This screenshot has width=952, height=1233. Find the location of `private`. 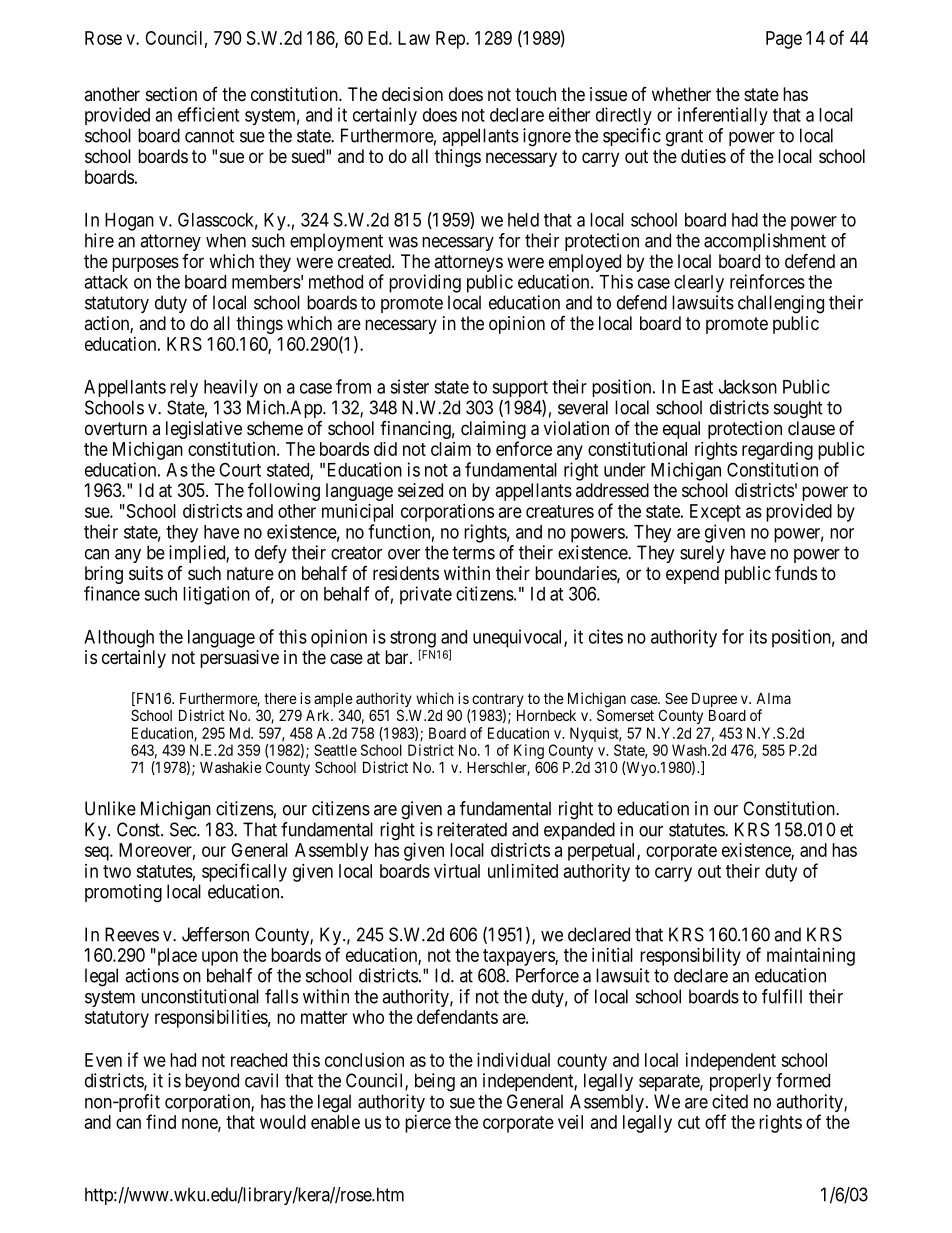

private is located at coordinates (426, 595).
